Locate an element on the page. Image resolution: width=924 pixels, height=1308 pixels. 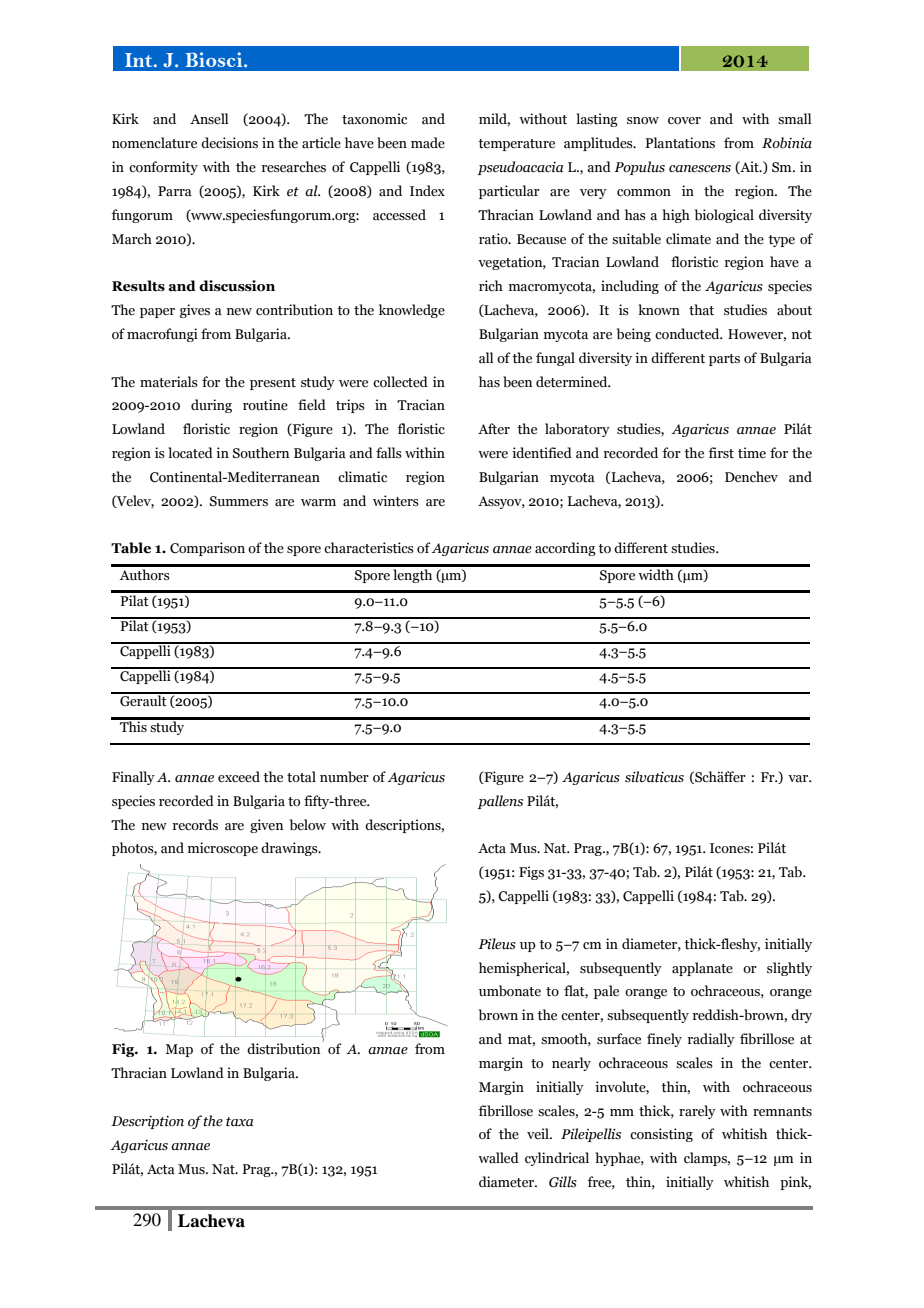
records is located at coordinates (195, 825).
